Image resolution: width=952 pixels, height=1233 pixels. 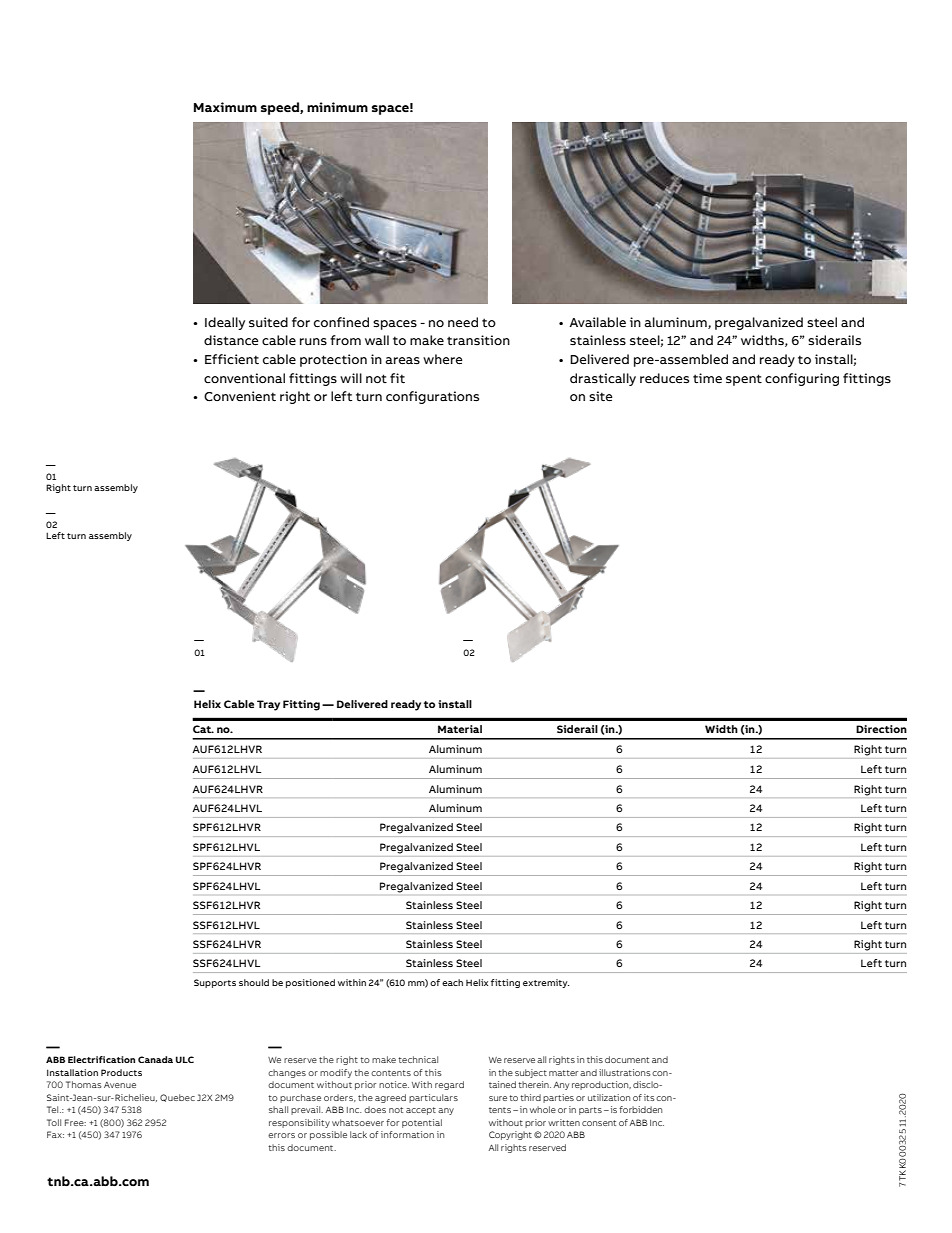 I want to click on configurations, so click(x=432, y=397).
